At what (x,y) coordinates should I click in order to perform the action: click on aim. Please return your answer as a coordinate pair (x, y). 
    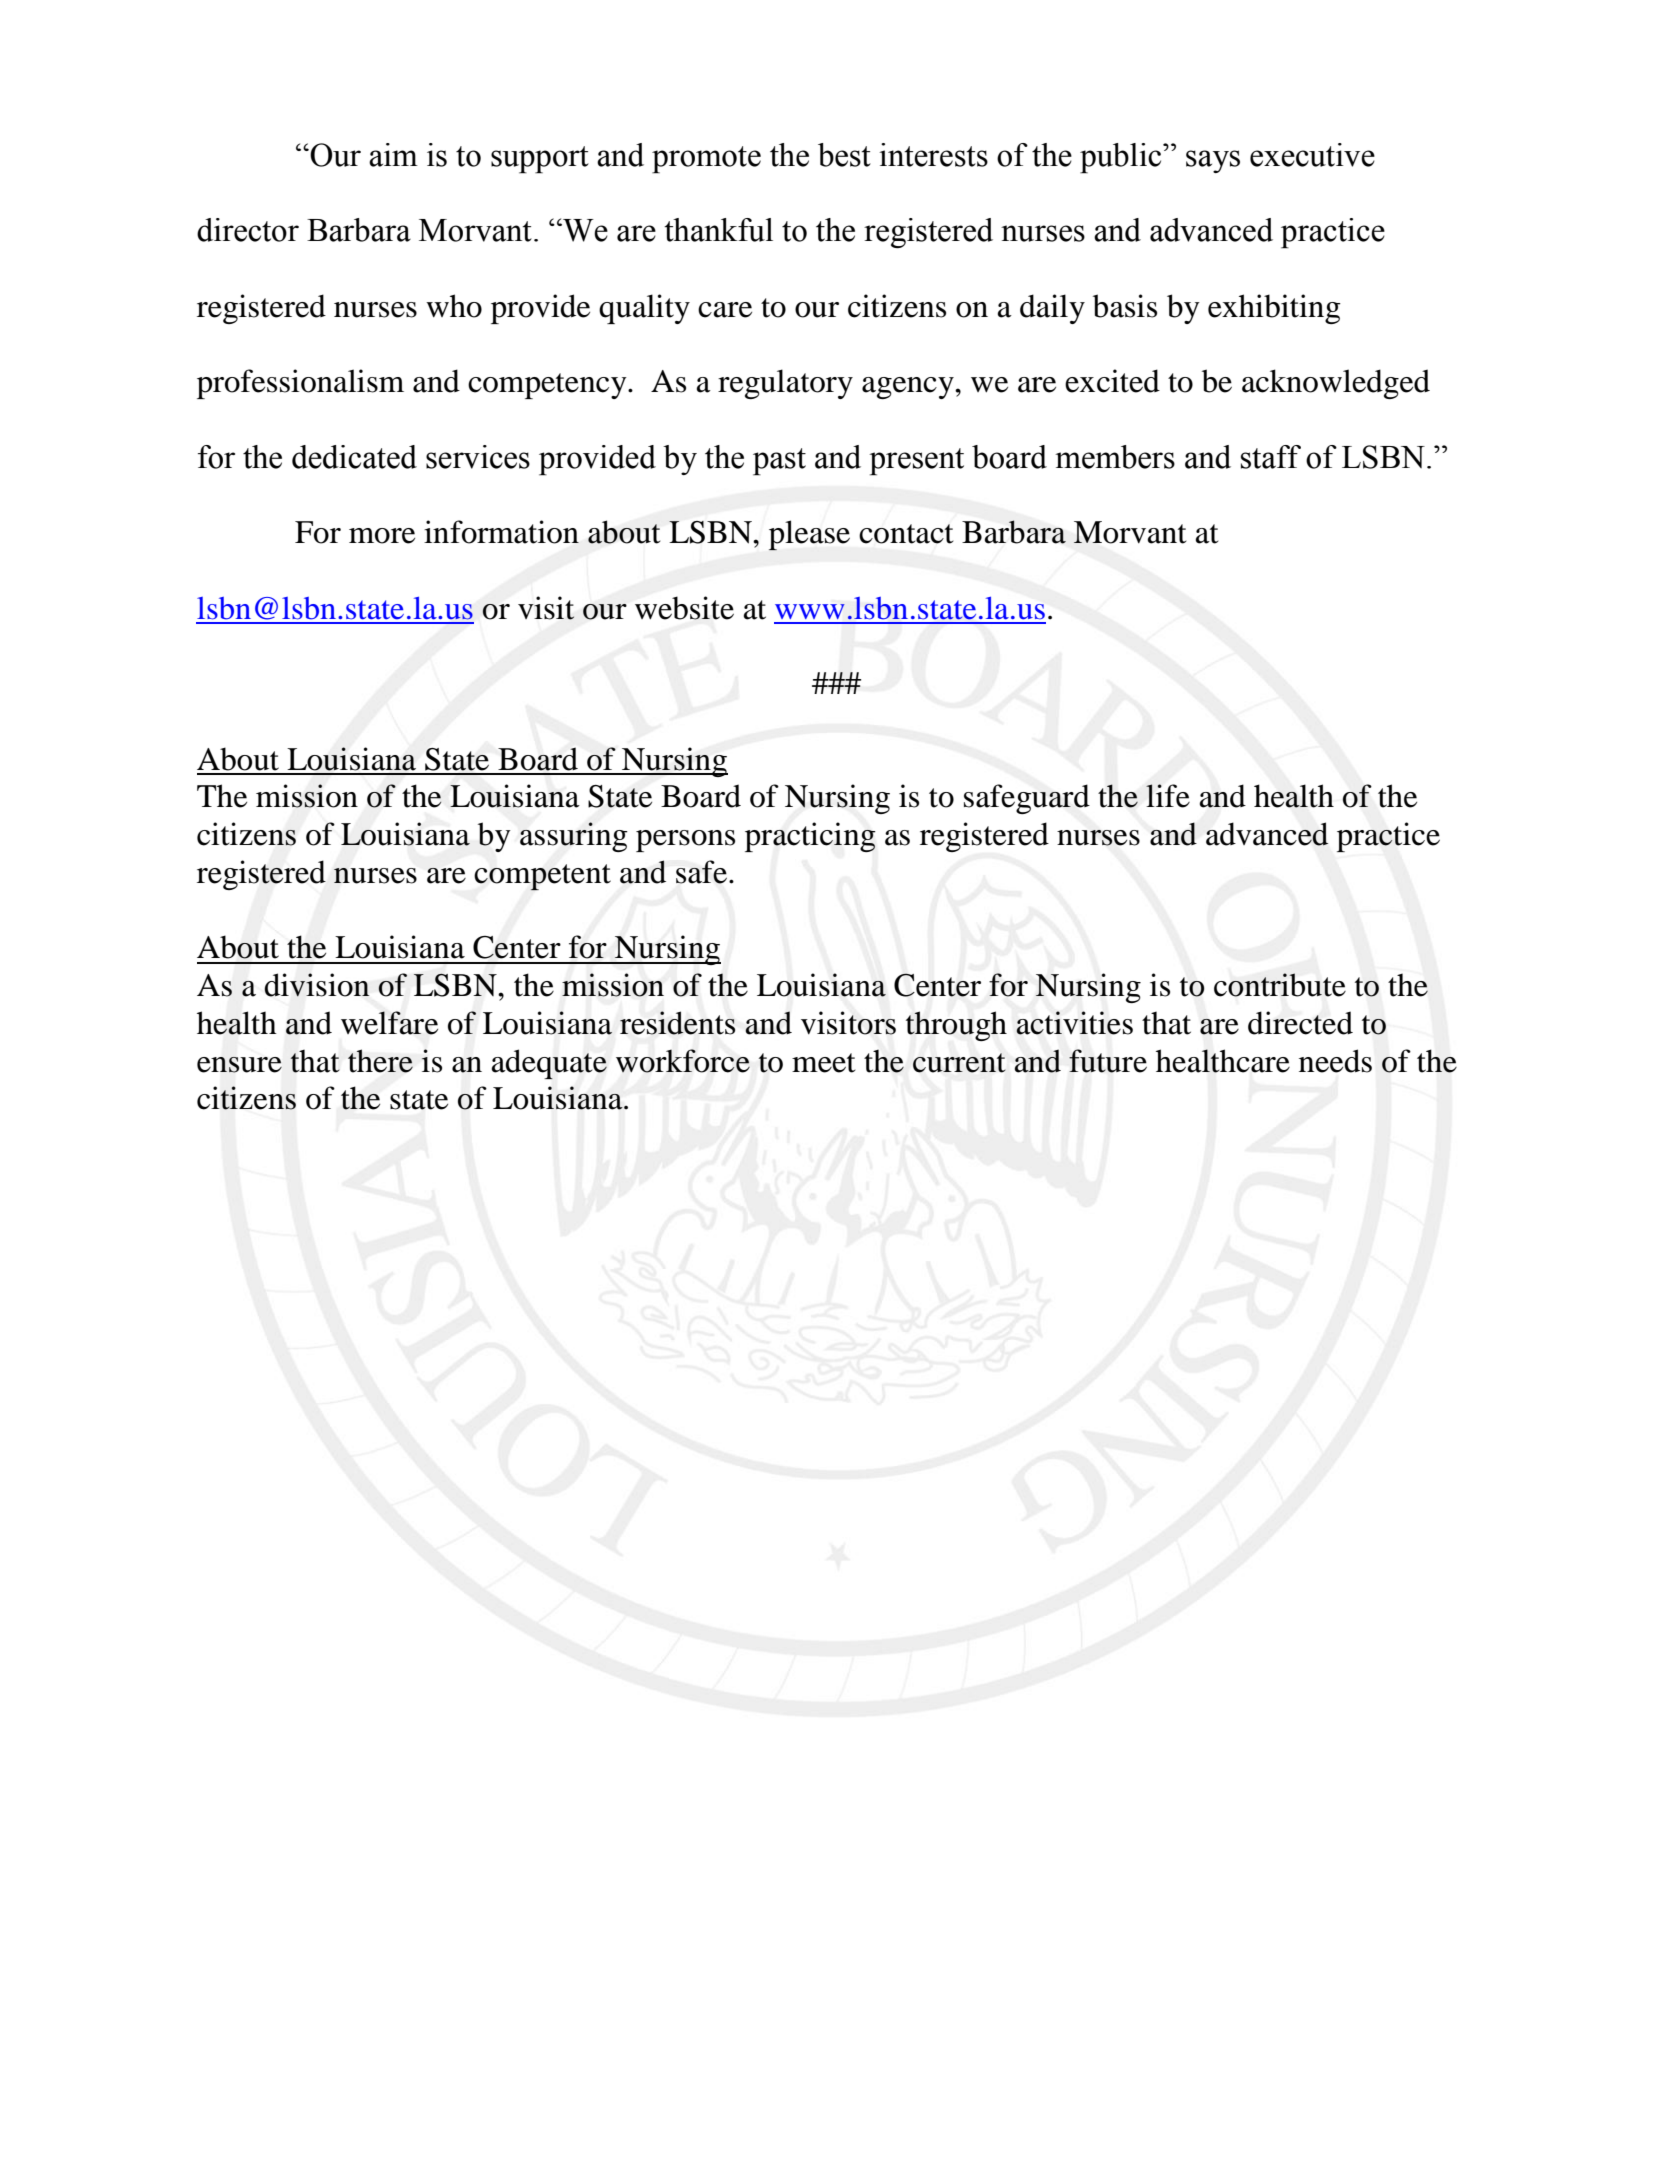
    Looking at the image, I should click on (393, 155).
